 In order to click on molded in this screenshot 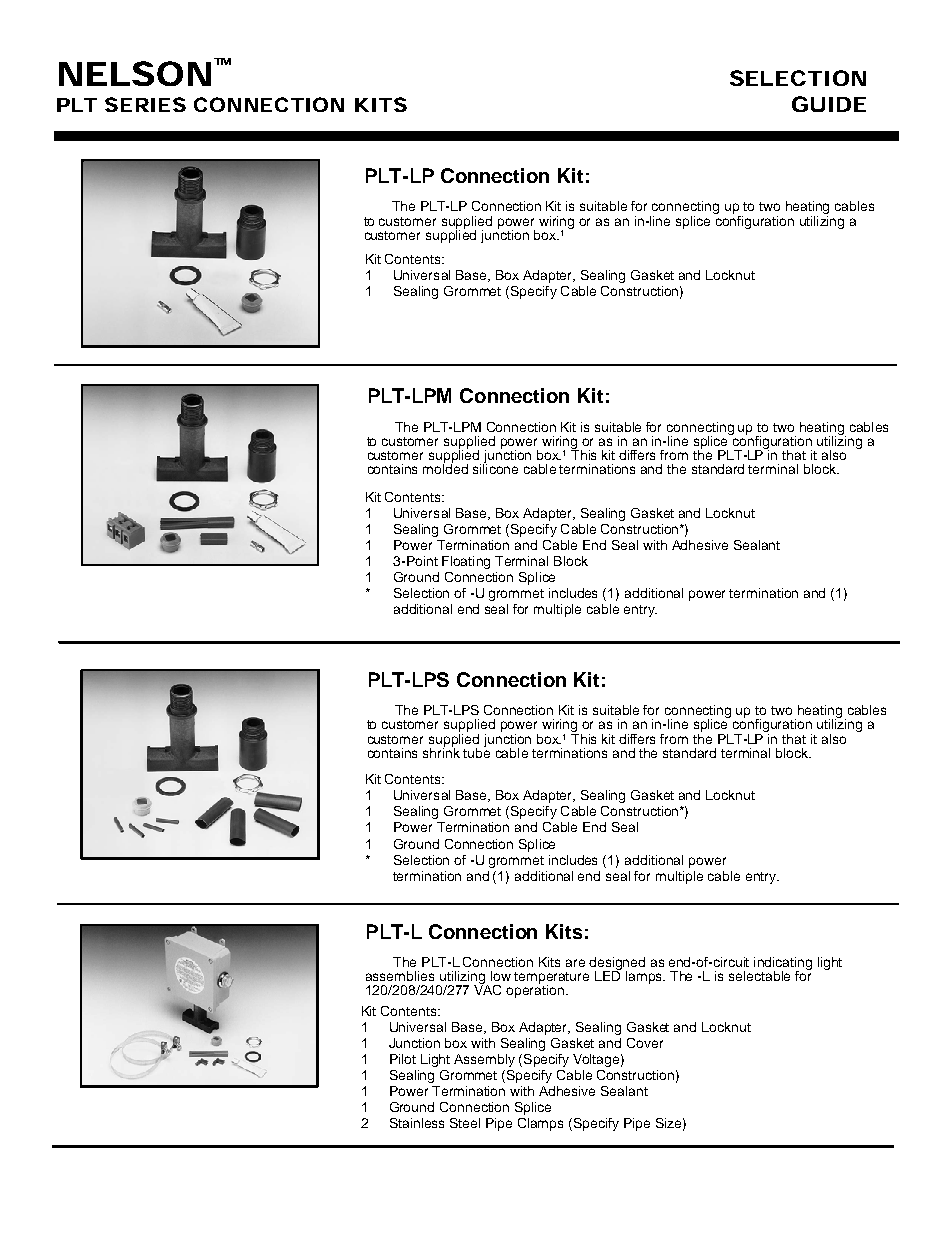, I will do `click(445, 468)`.
